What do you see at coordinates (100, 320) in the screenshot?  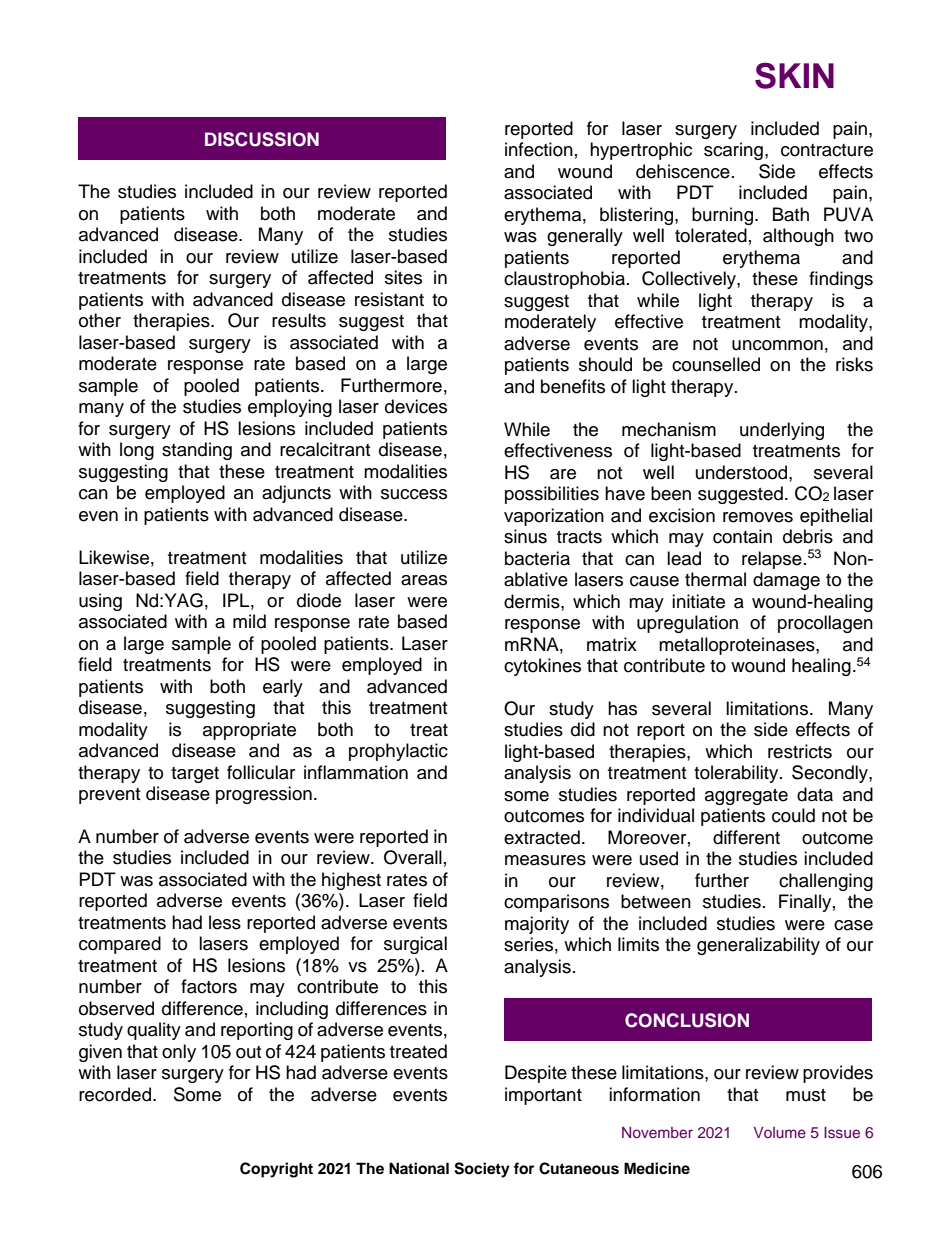 I see `other` at bounding box center [100, 320].
